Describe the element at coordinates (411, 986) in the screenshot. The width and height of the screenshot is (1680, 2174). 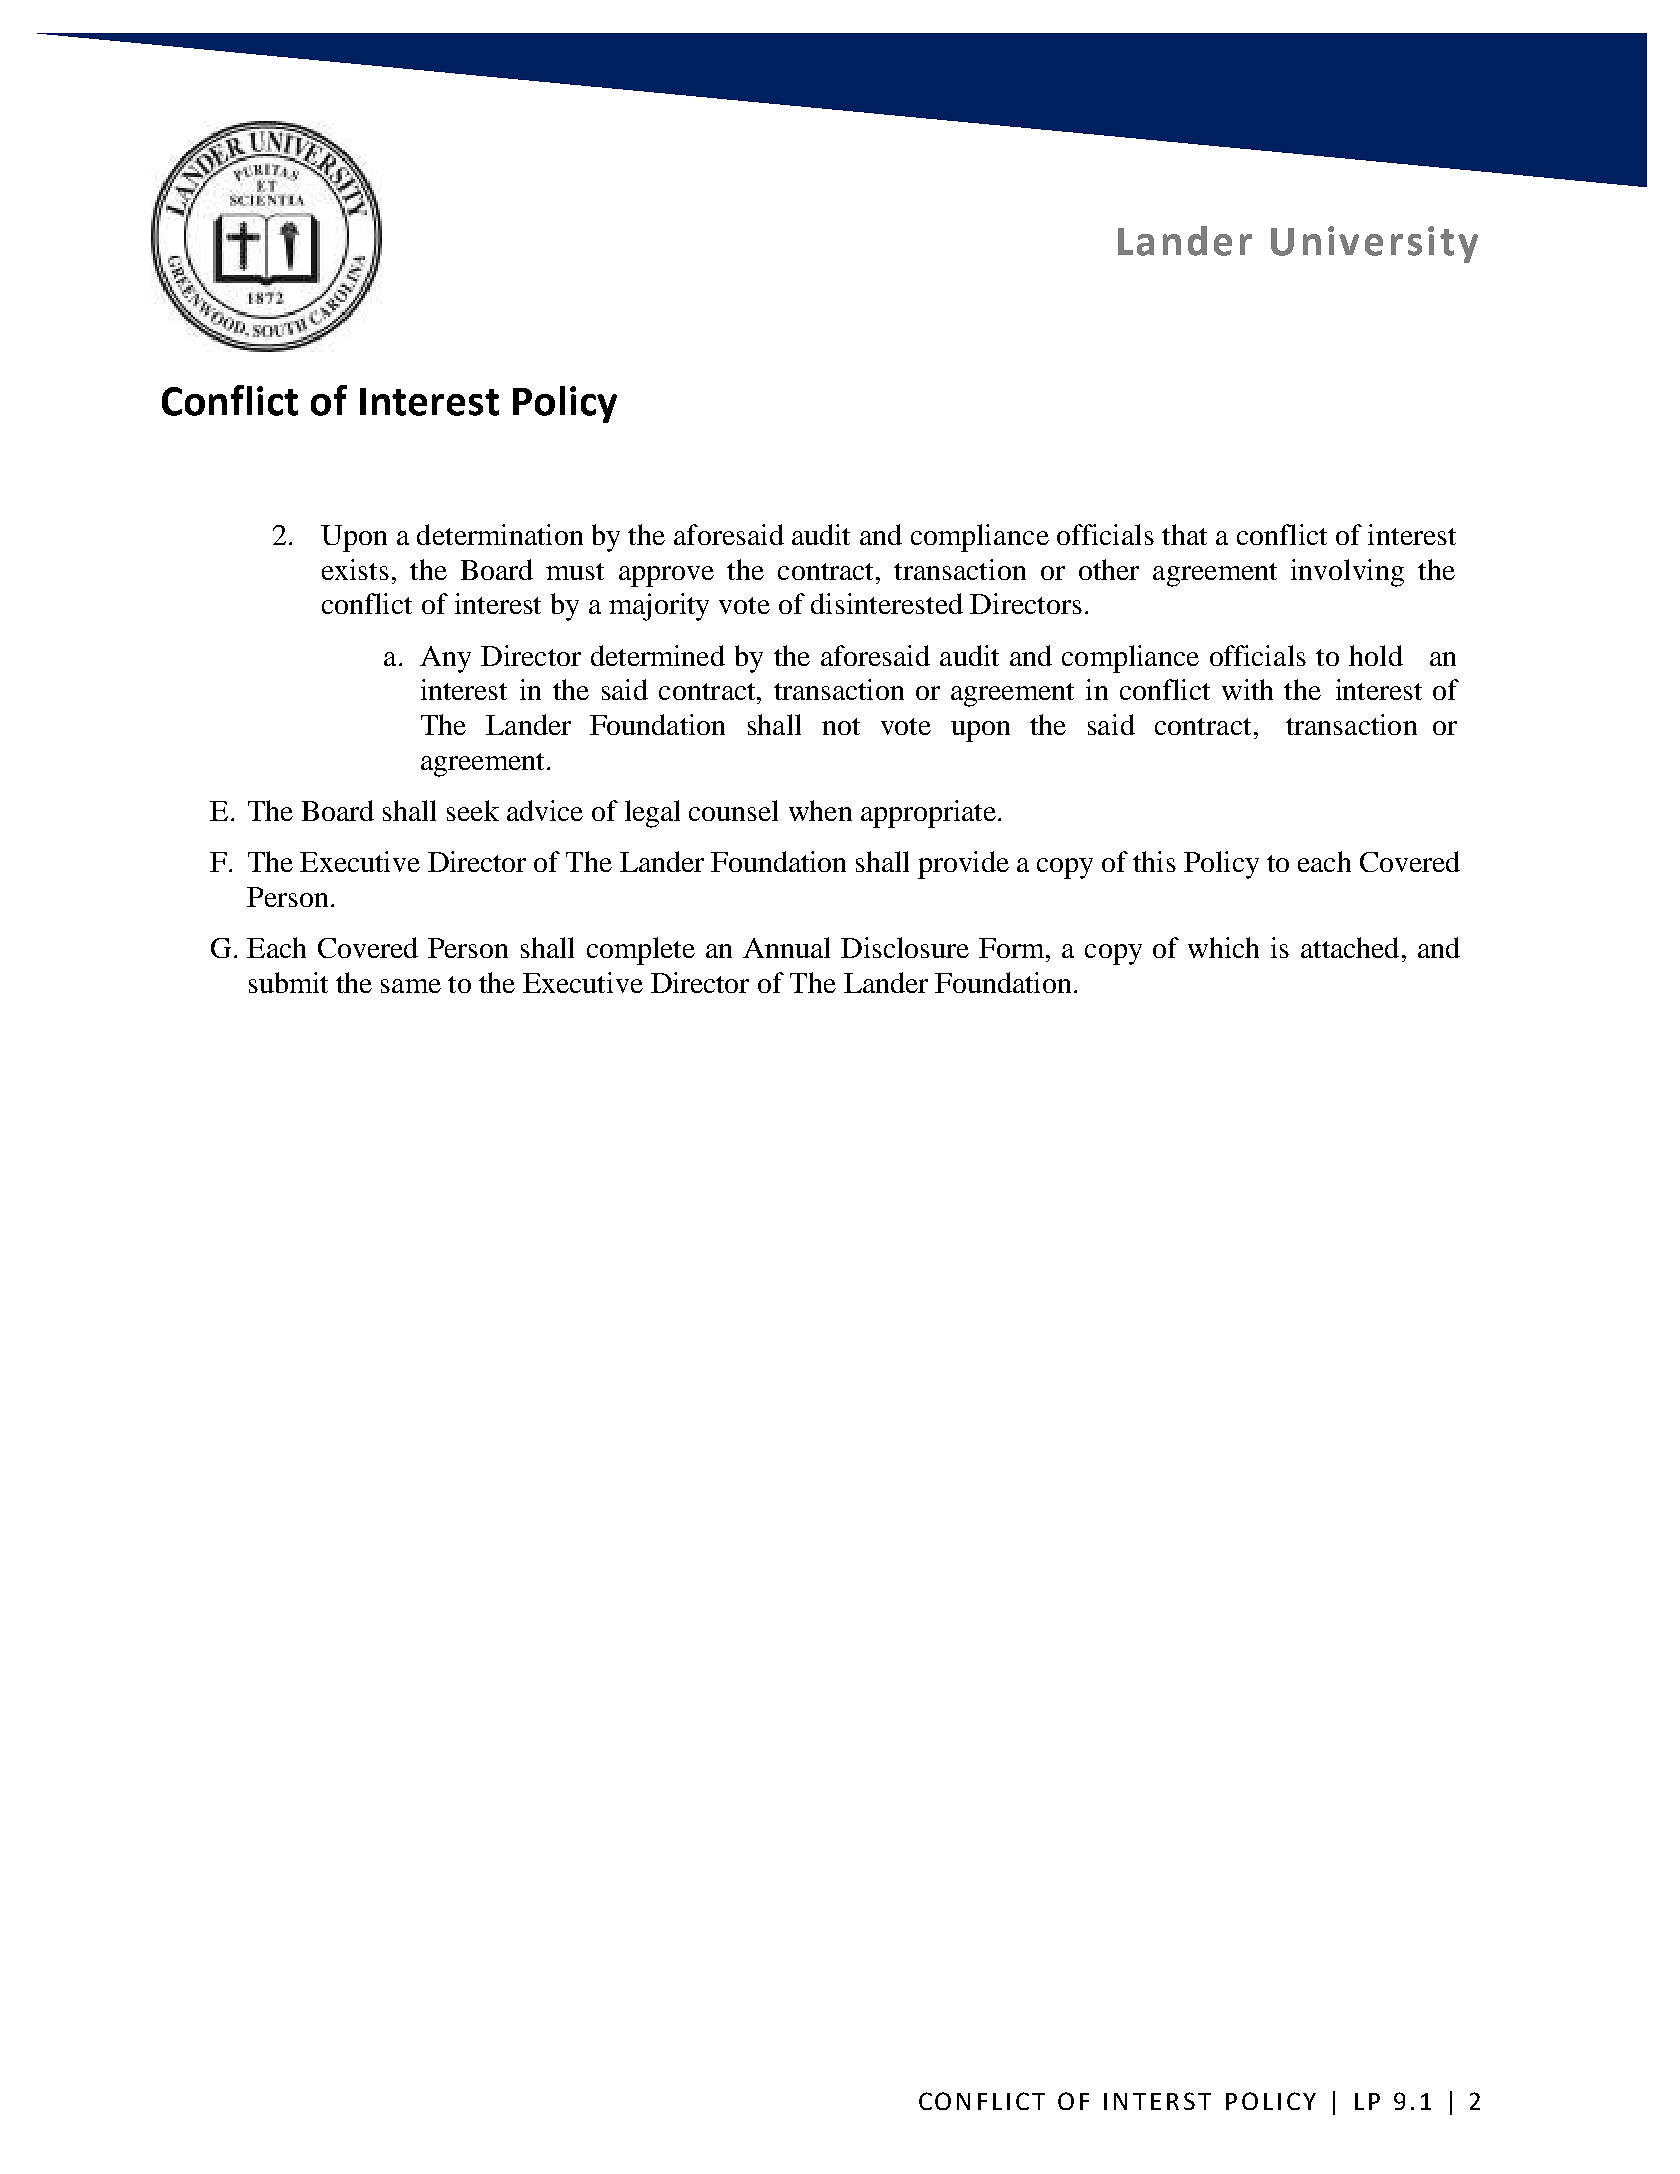
I see `same` at that location.
